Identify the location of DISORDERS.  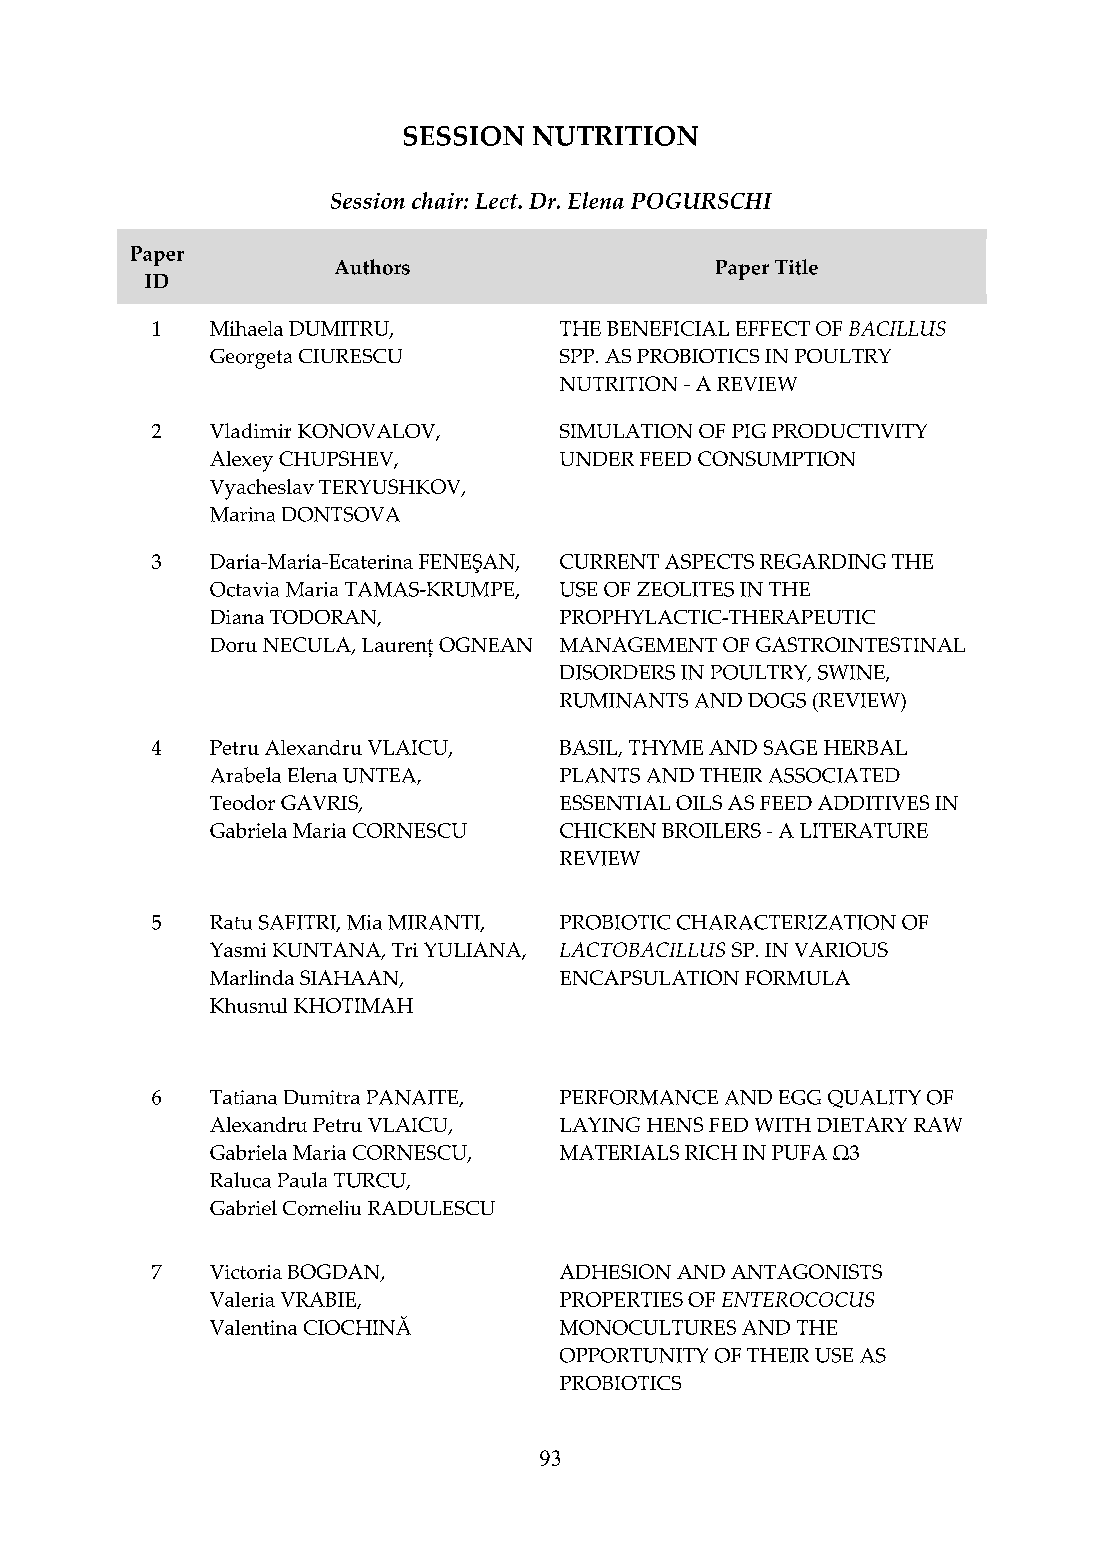
(617, 672).
